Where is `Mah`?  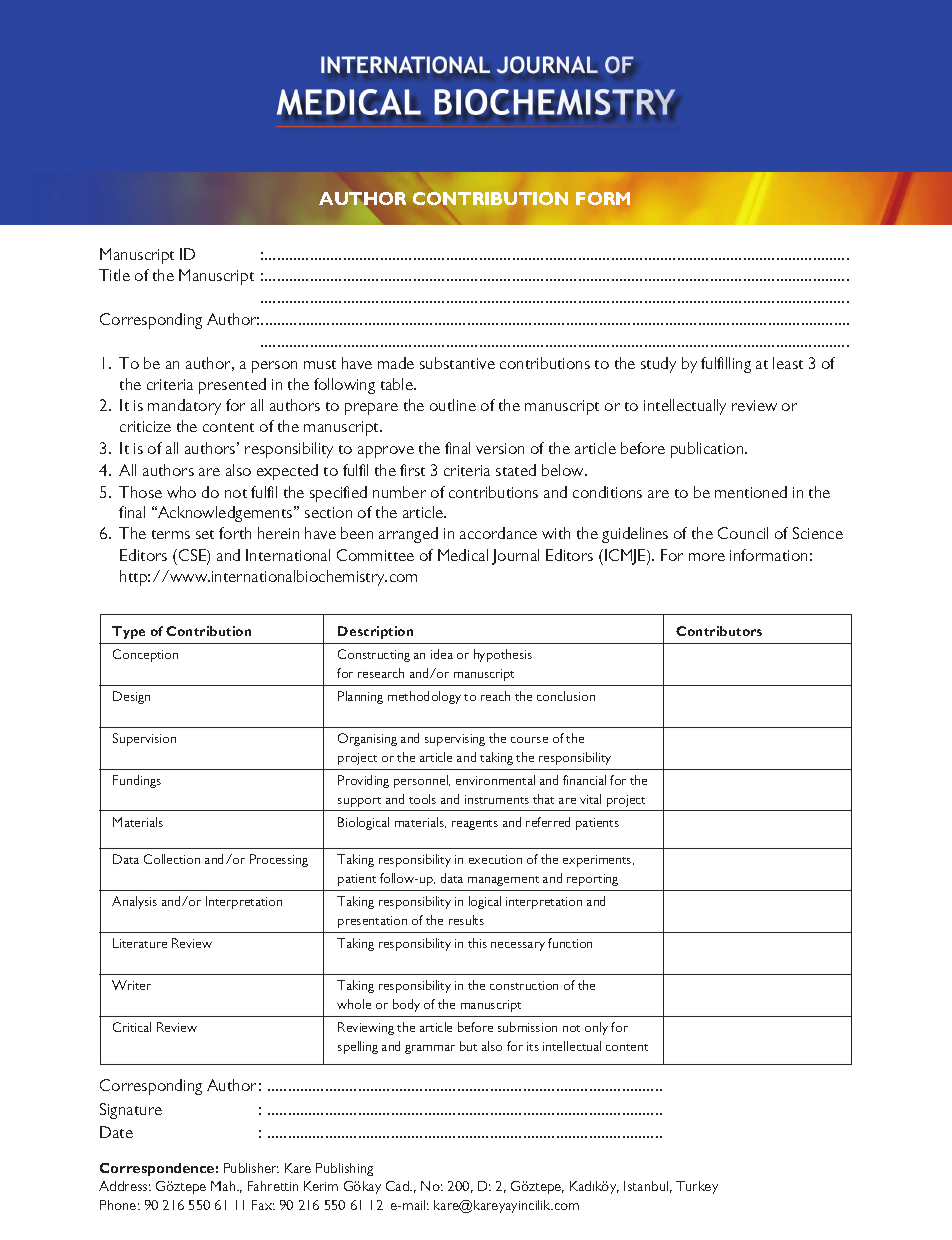 Mah is located at coordinates (224, 1186).
